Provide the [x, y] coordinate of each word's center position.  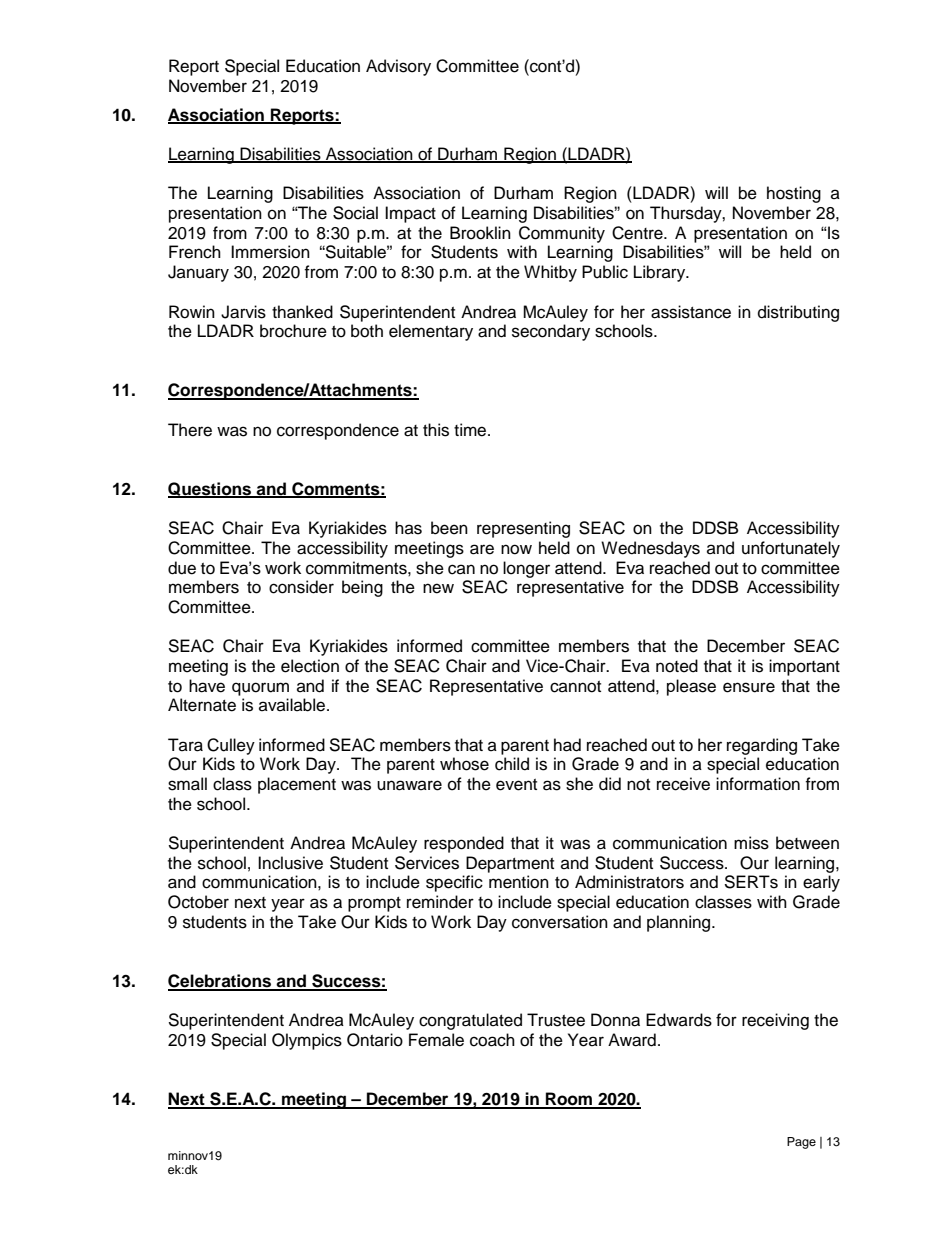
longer [526, 569]
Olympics [307, 1041]
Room [569, 1100]
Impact [410, 214]
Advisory [398, 67]
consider [301, 587]
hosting [794, 194]
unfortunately [791, 549]
